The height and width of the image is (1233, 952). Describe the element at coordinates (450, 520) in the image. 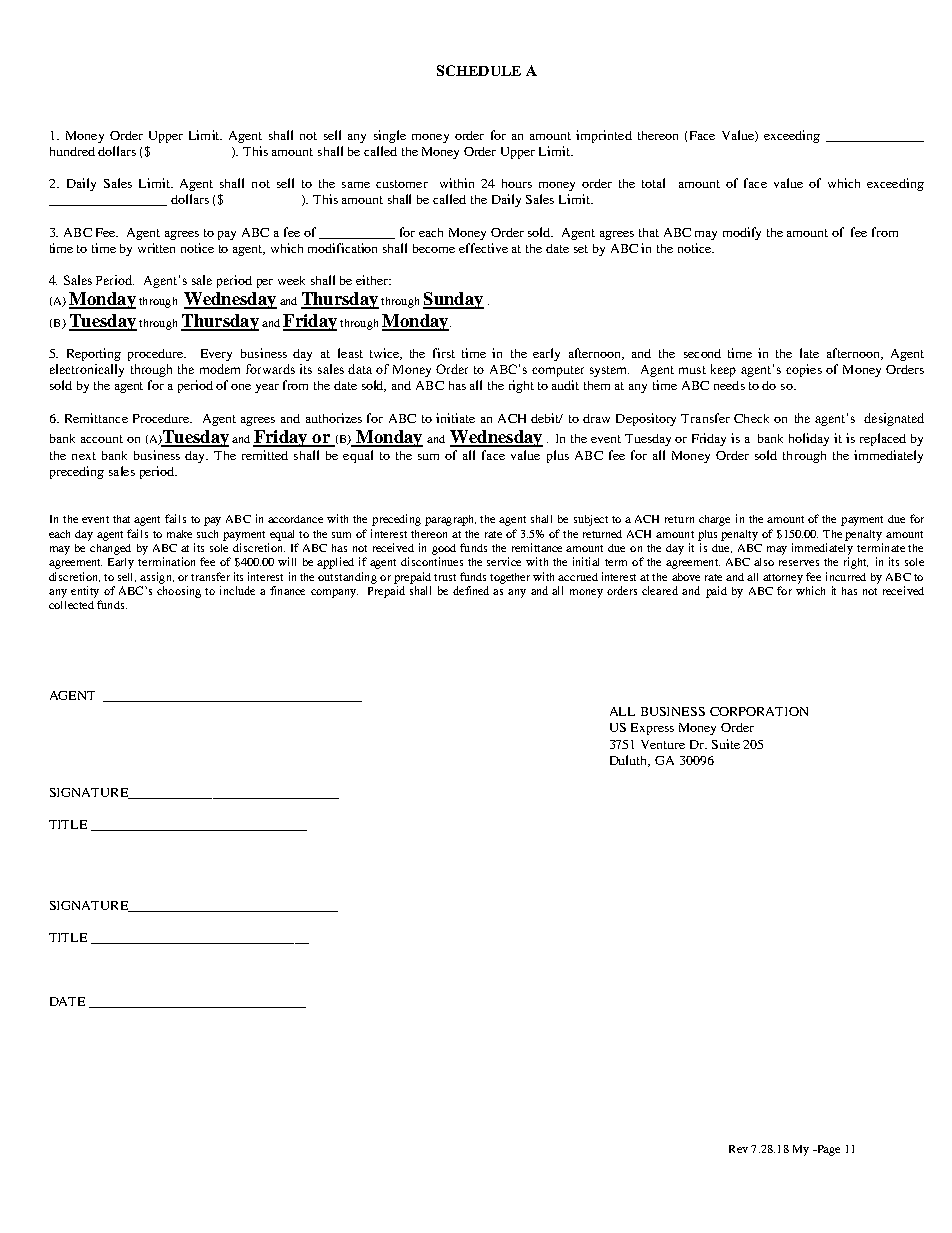

I see `paragraph` at that location.
